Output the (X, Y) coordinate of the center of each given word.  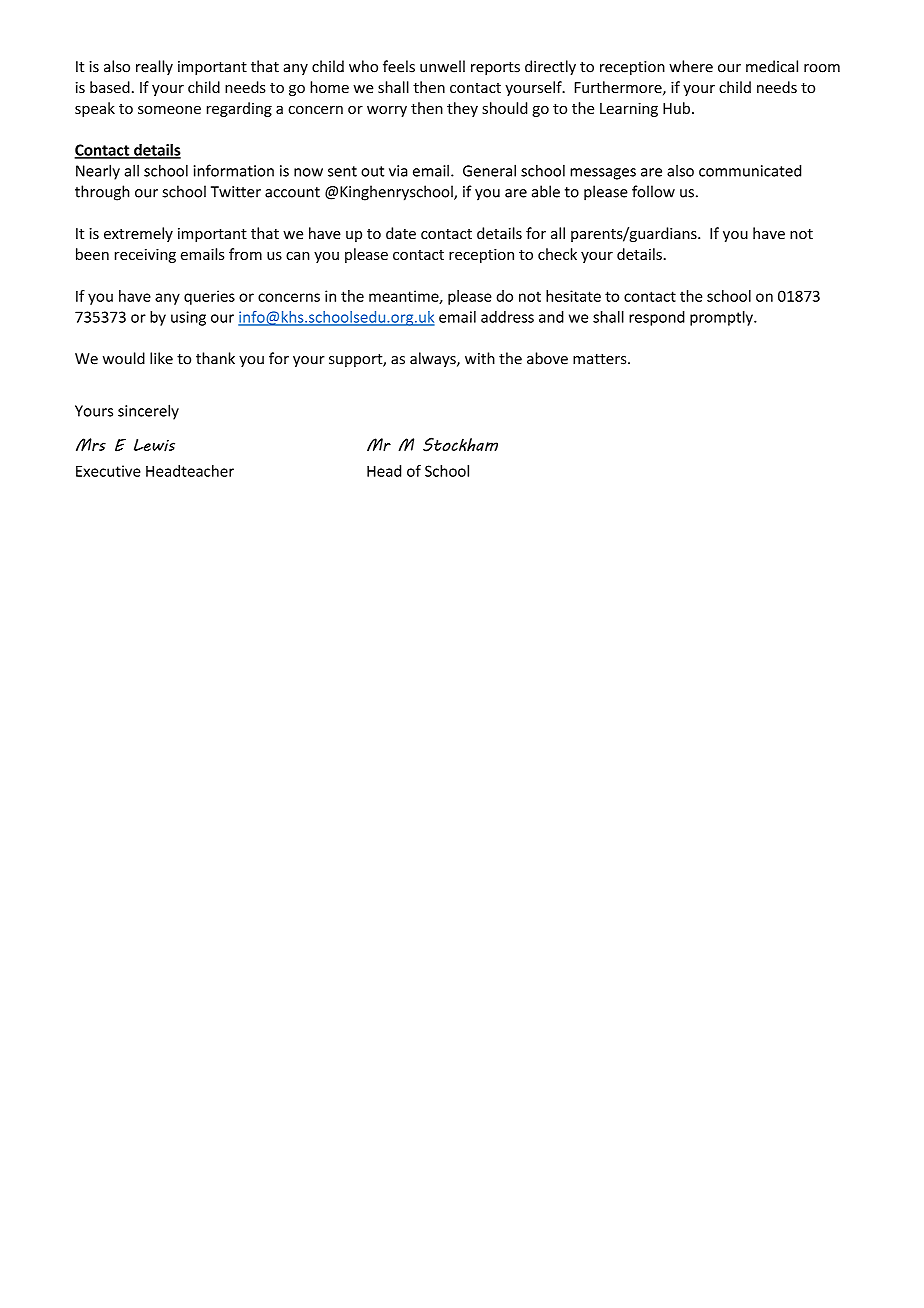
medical (772, 66)
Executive (108, 471)
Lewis (154, 445)
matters (601, 359)
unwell (442, 66)
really (154, 67)
